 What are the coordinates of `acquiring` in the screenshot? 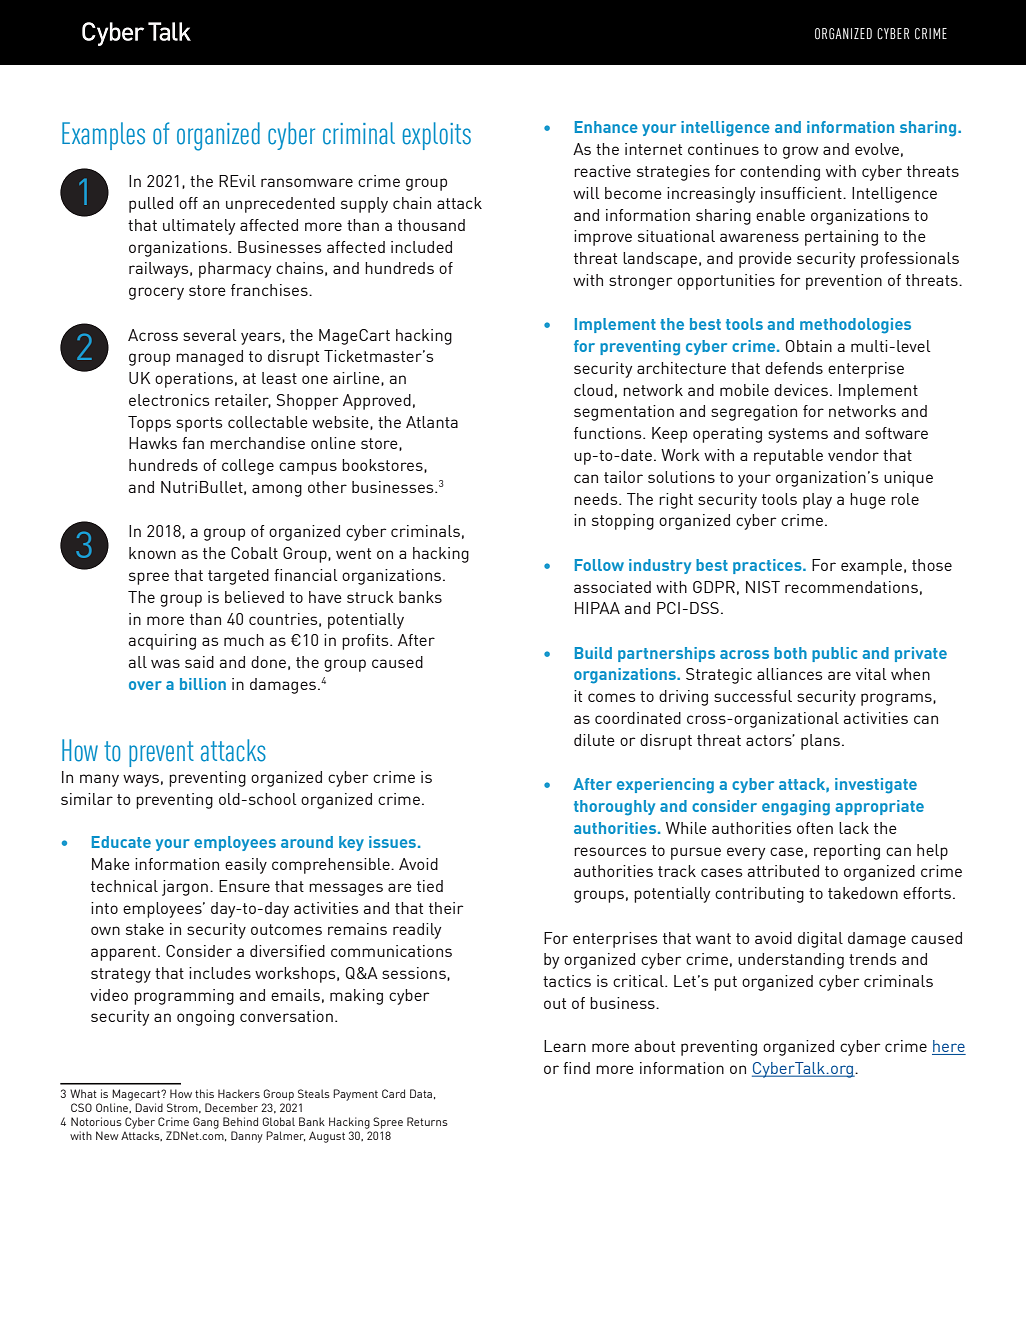 It's located at (162, 642).
